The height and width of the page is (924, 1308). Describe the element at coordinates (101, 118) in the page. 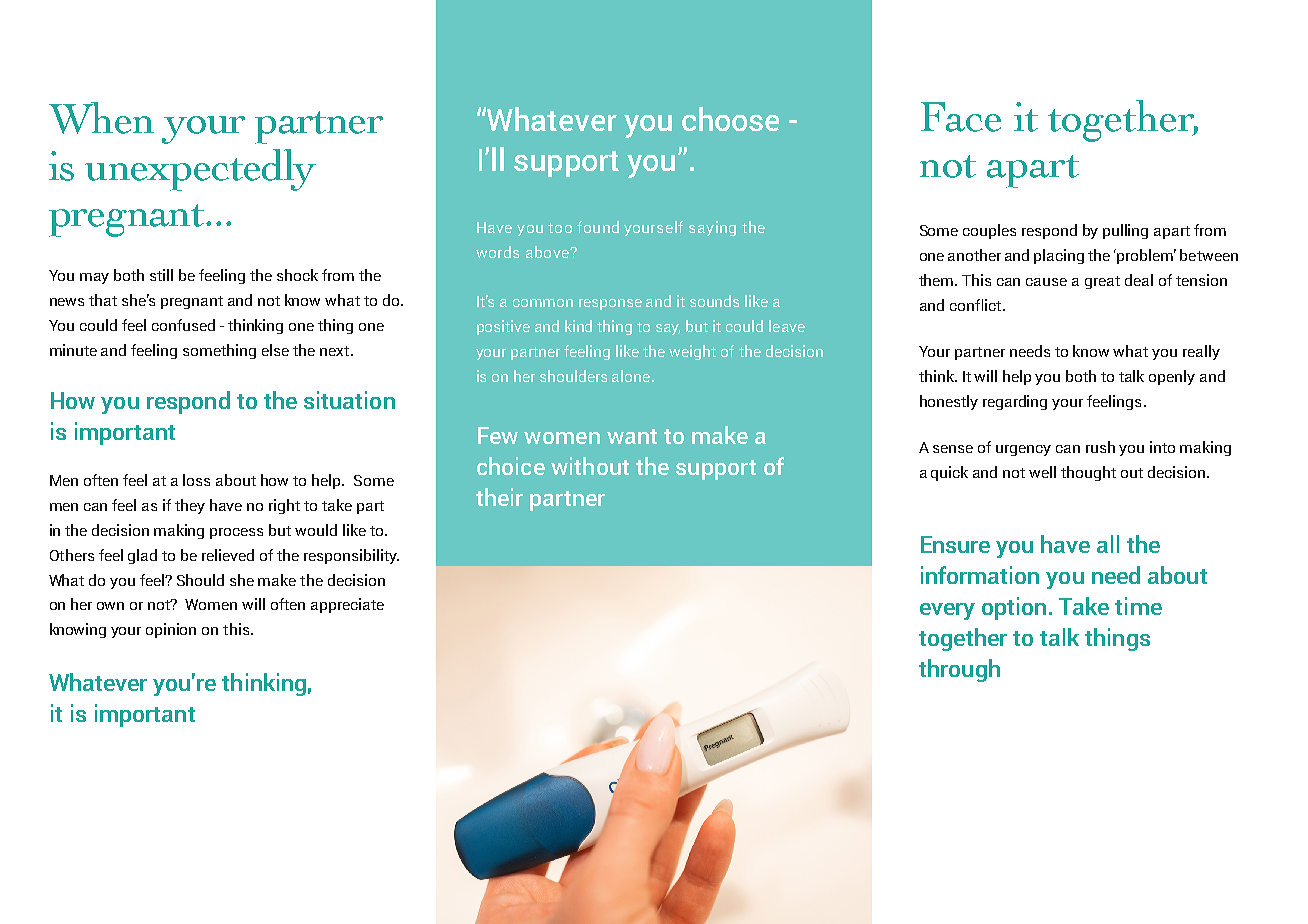

I see `When` at that location.
